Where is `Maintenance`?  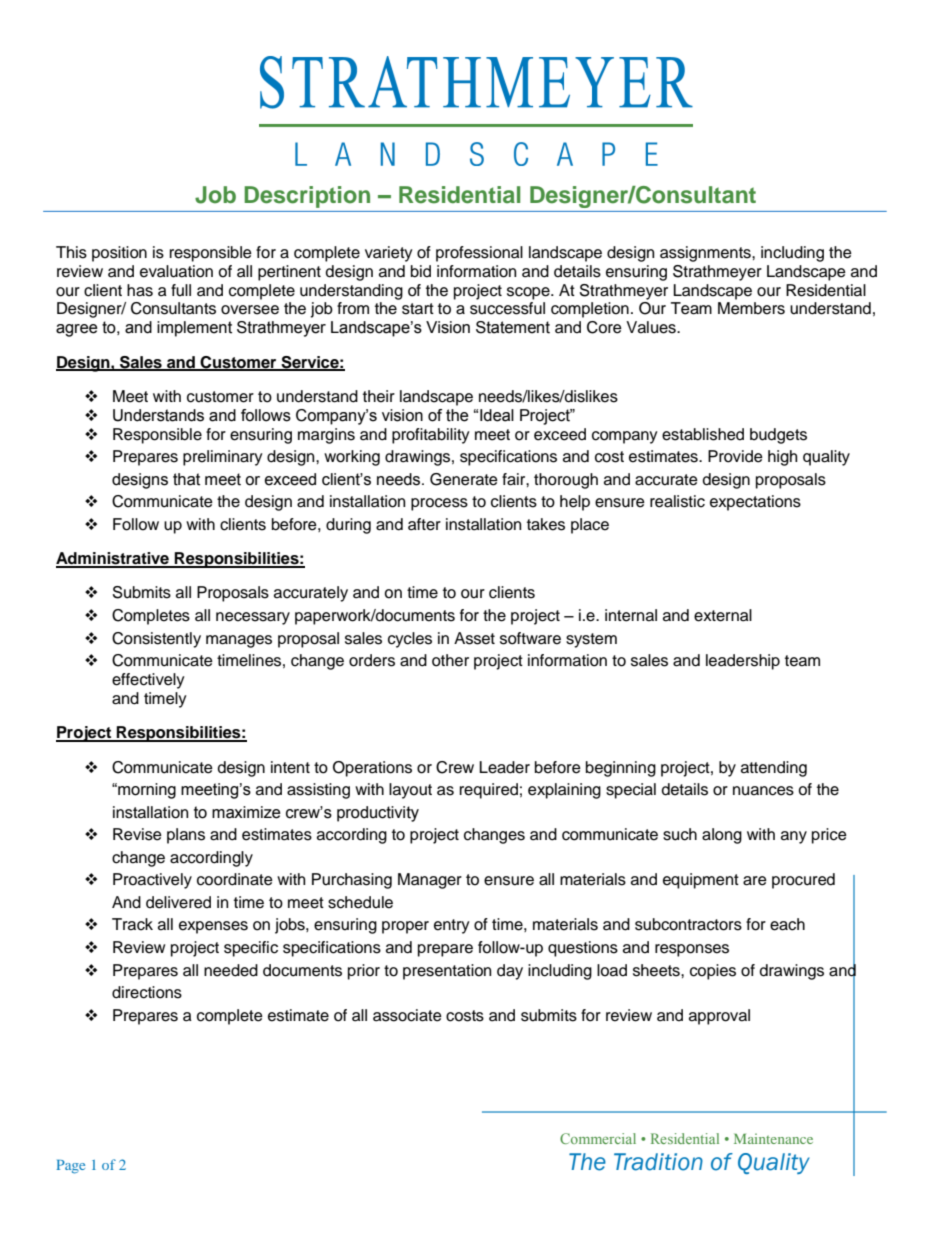 Maintenance is located at coordinates (773, 1138).
